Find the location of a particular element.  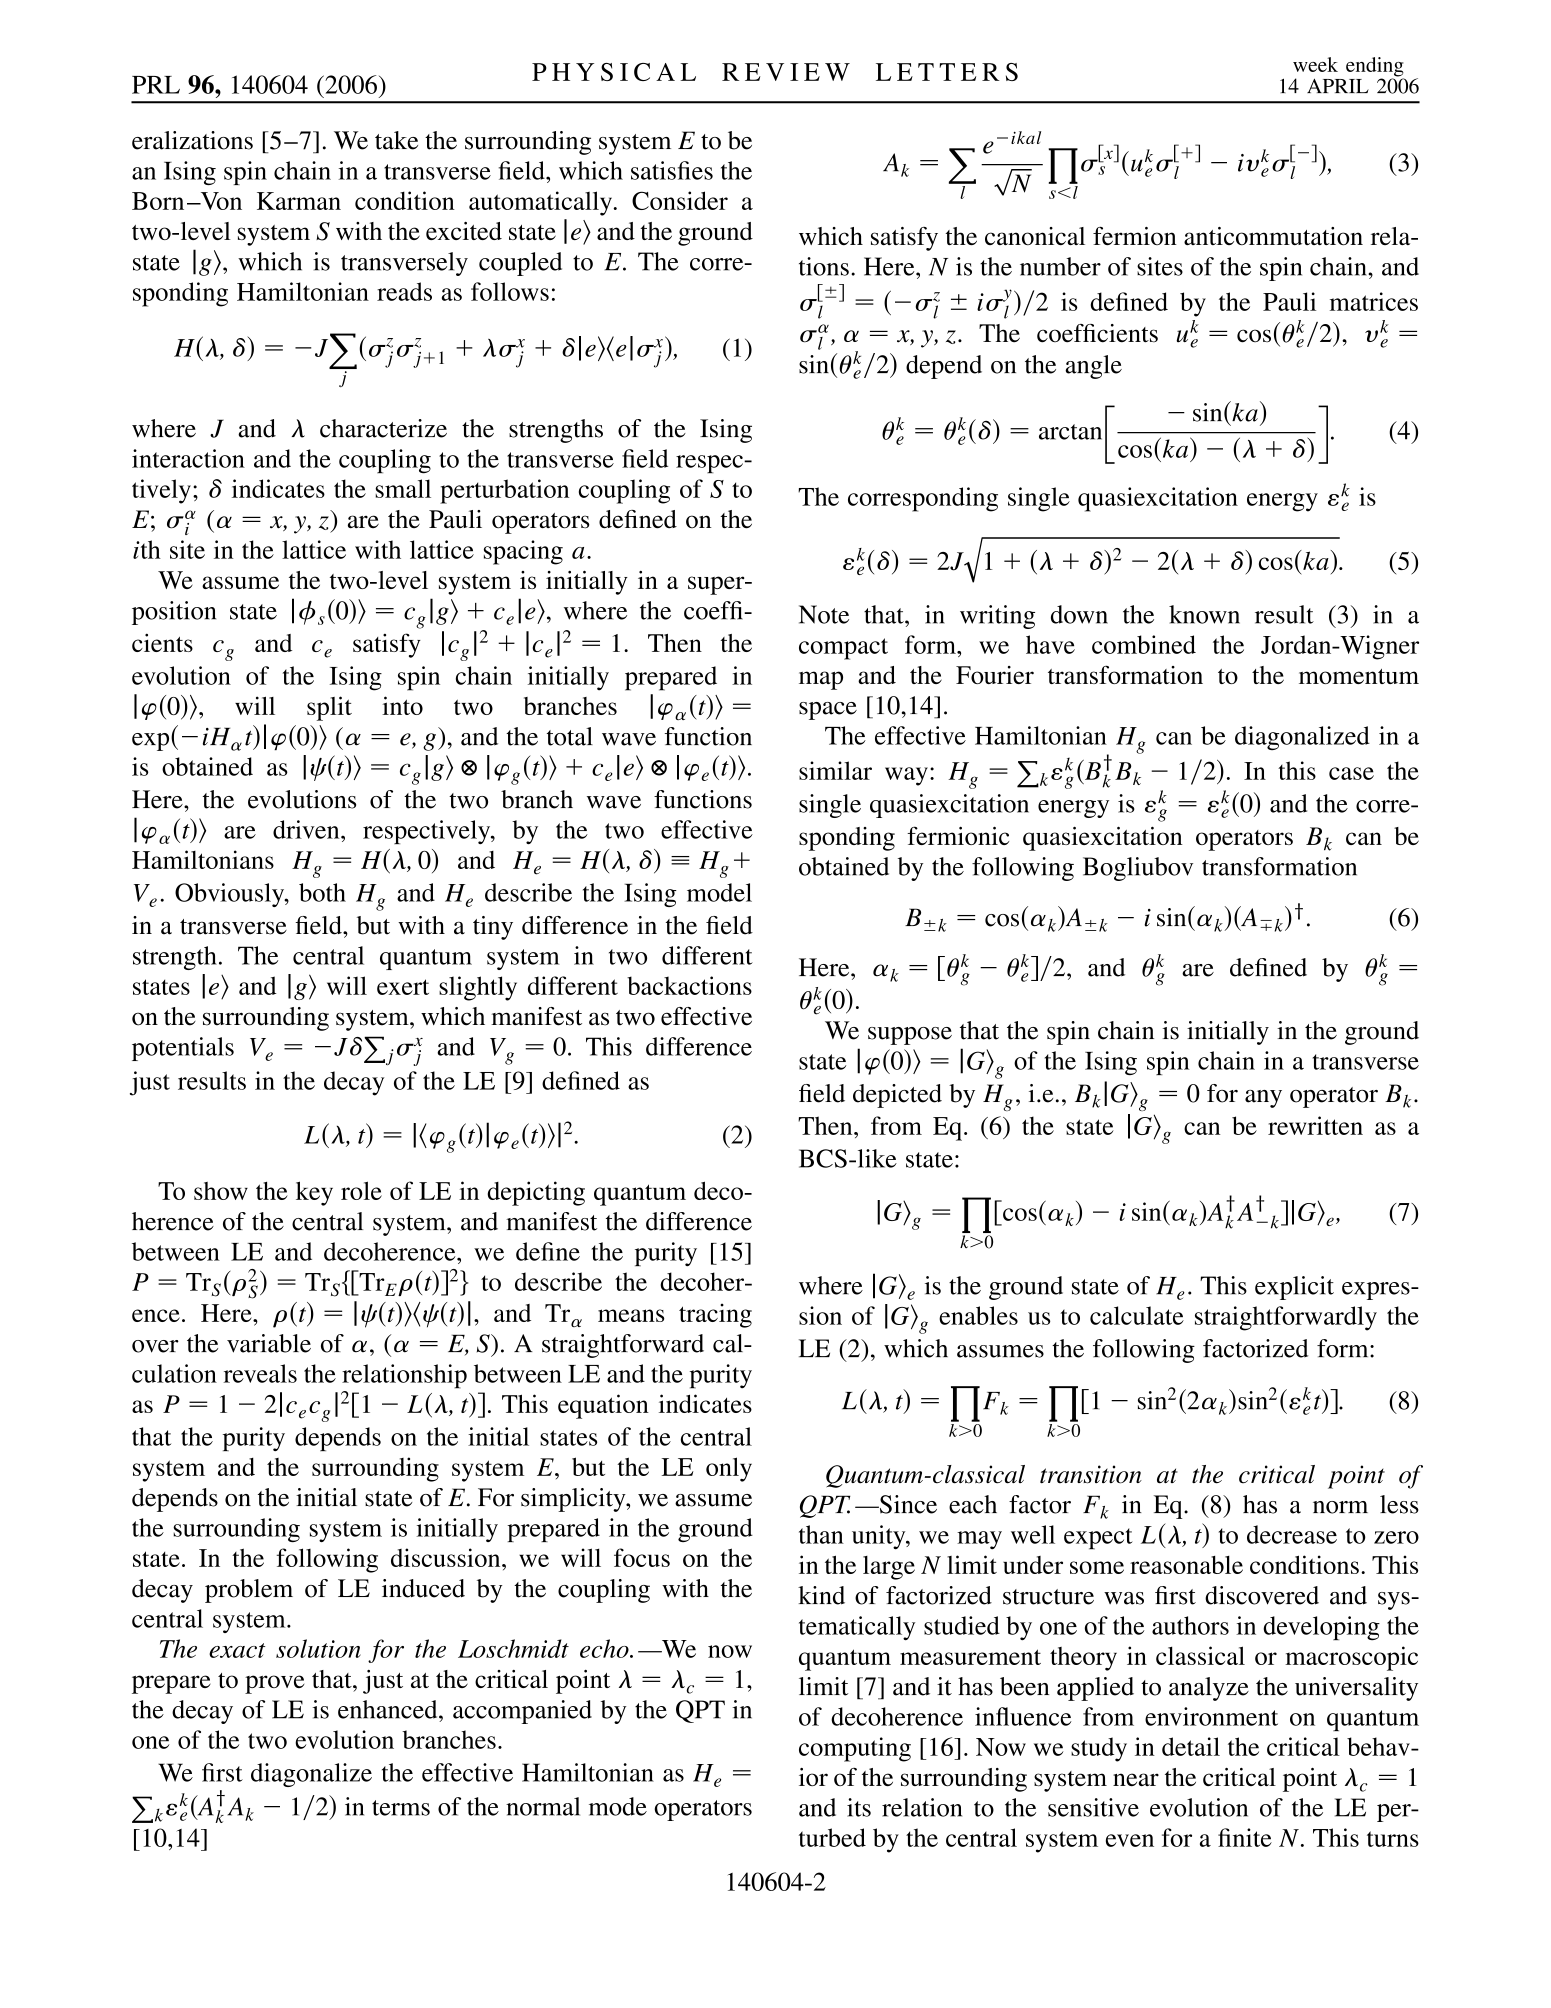

enhanced is located at coordinates (389, 1709).
